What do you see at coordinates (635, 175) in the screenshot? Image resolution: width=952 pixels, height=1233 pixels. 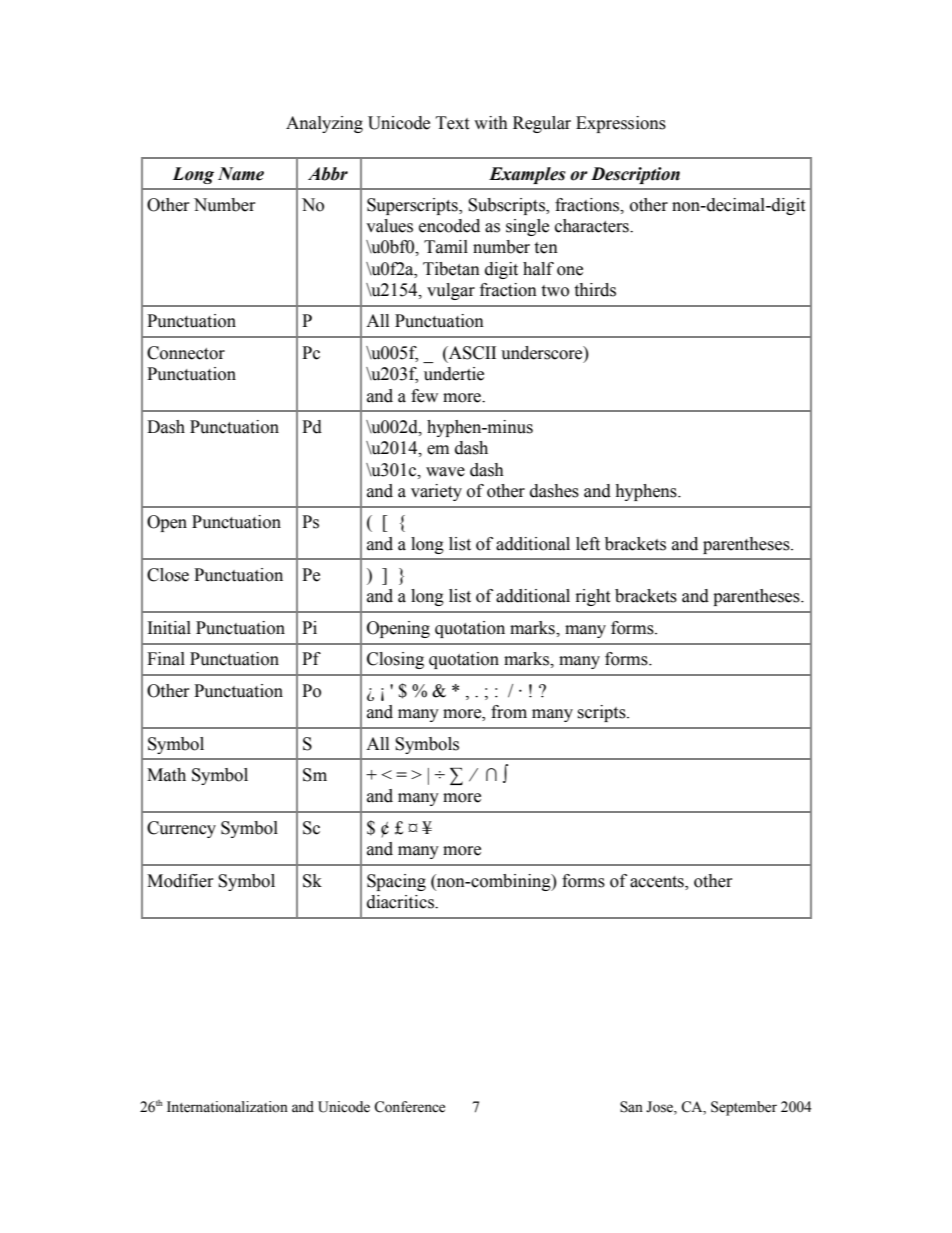 I see `Description` at bounding box center [635, 175].
